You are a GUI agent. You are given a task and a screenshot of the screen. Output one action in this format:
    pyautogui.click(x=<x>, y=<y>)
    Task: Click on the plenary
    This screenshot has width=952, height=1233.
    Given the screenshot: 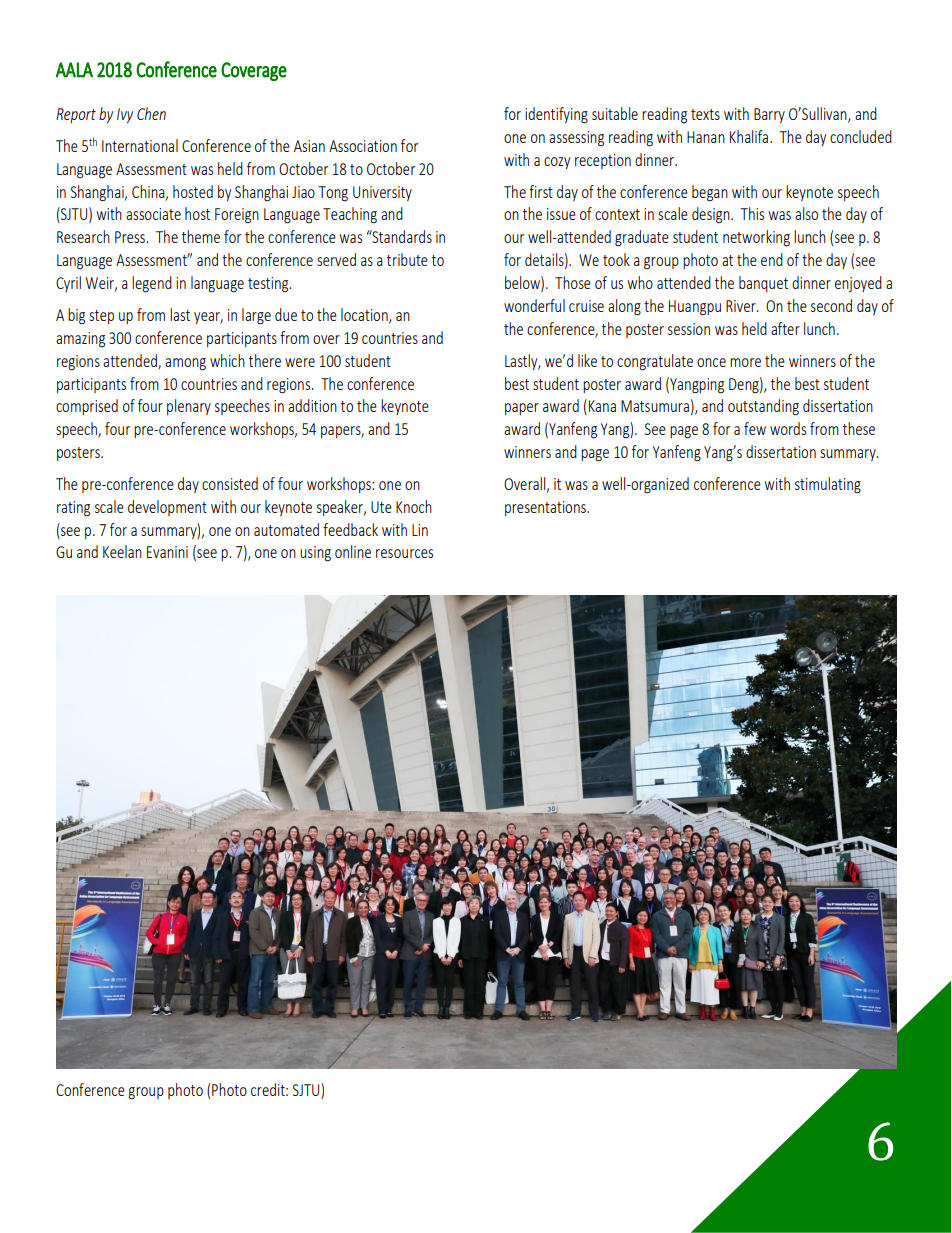 What is the action you would take?
    pyautogui.click(x=189, y=407)
